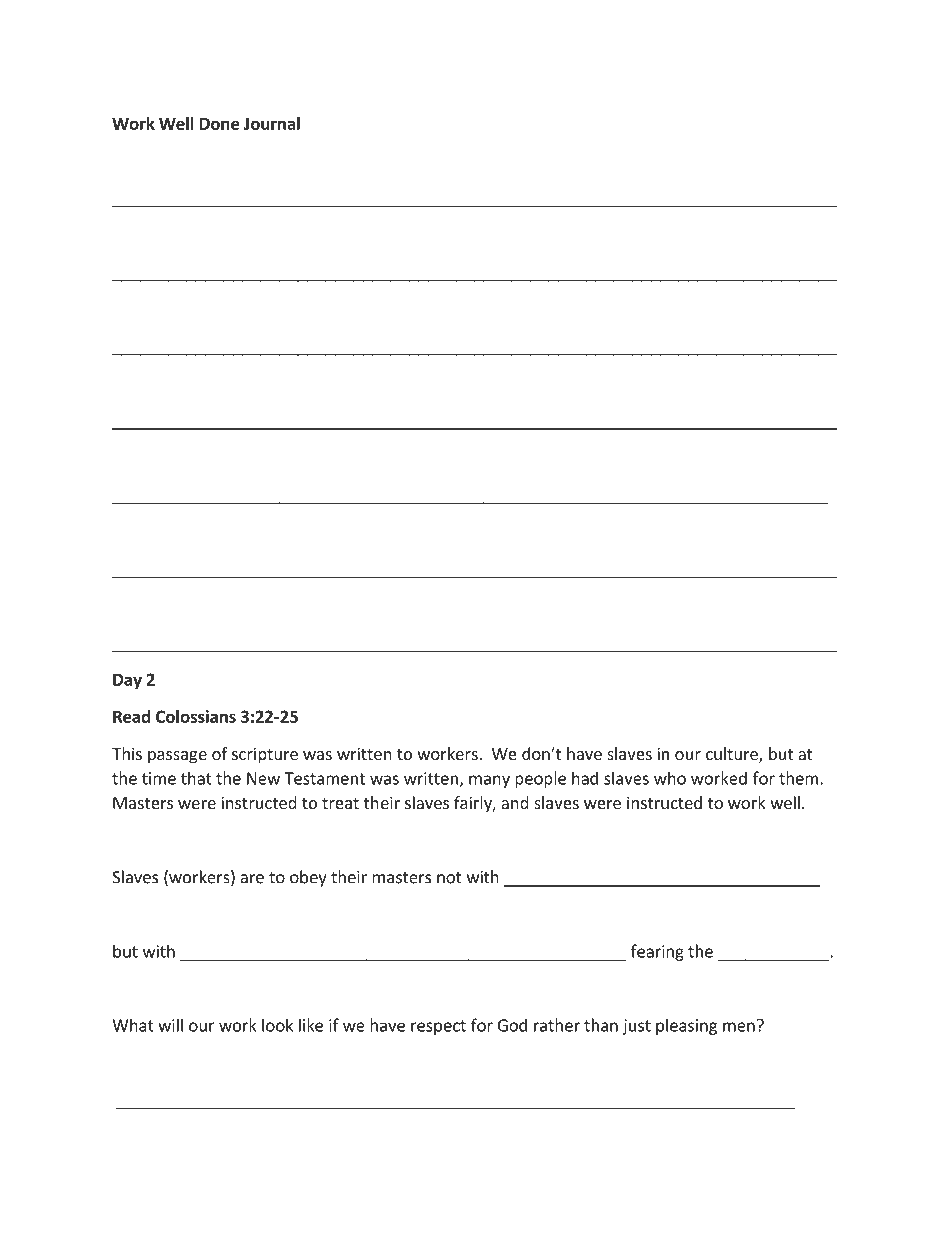 The height and width of the screenshot is (1233, 952). I want to click on many, so click(489, 781).
